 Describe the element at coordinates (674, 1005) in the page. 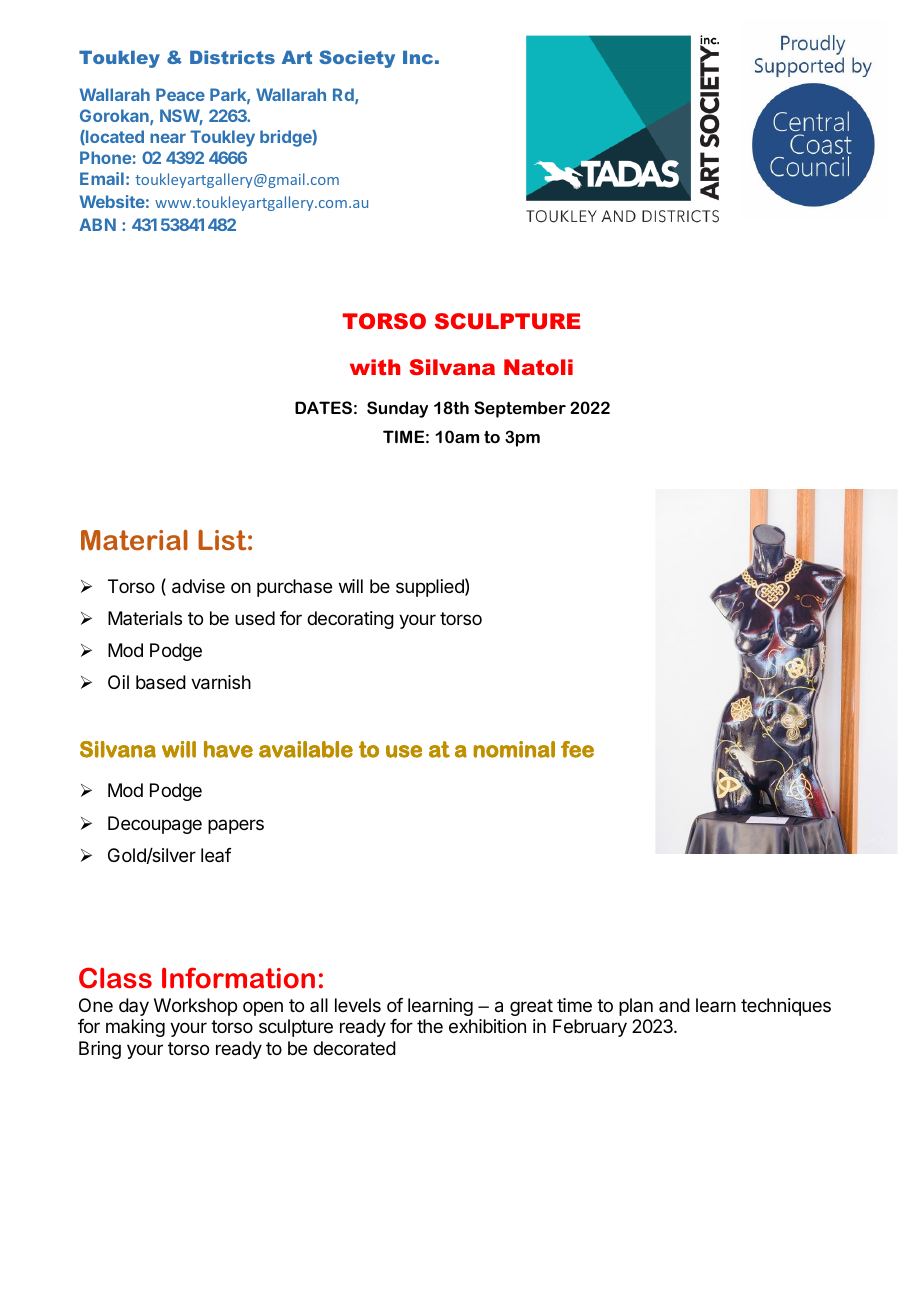

I see `and` at that location.
